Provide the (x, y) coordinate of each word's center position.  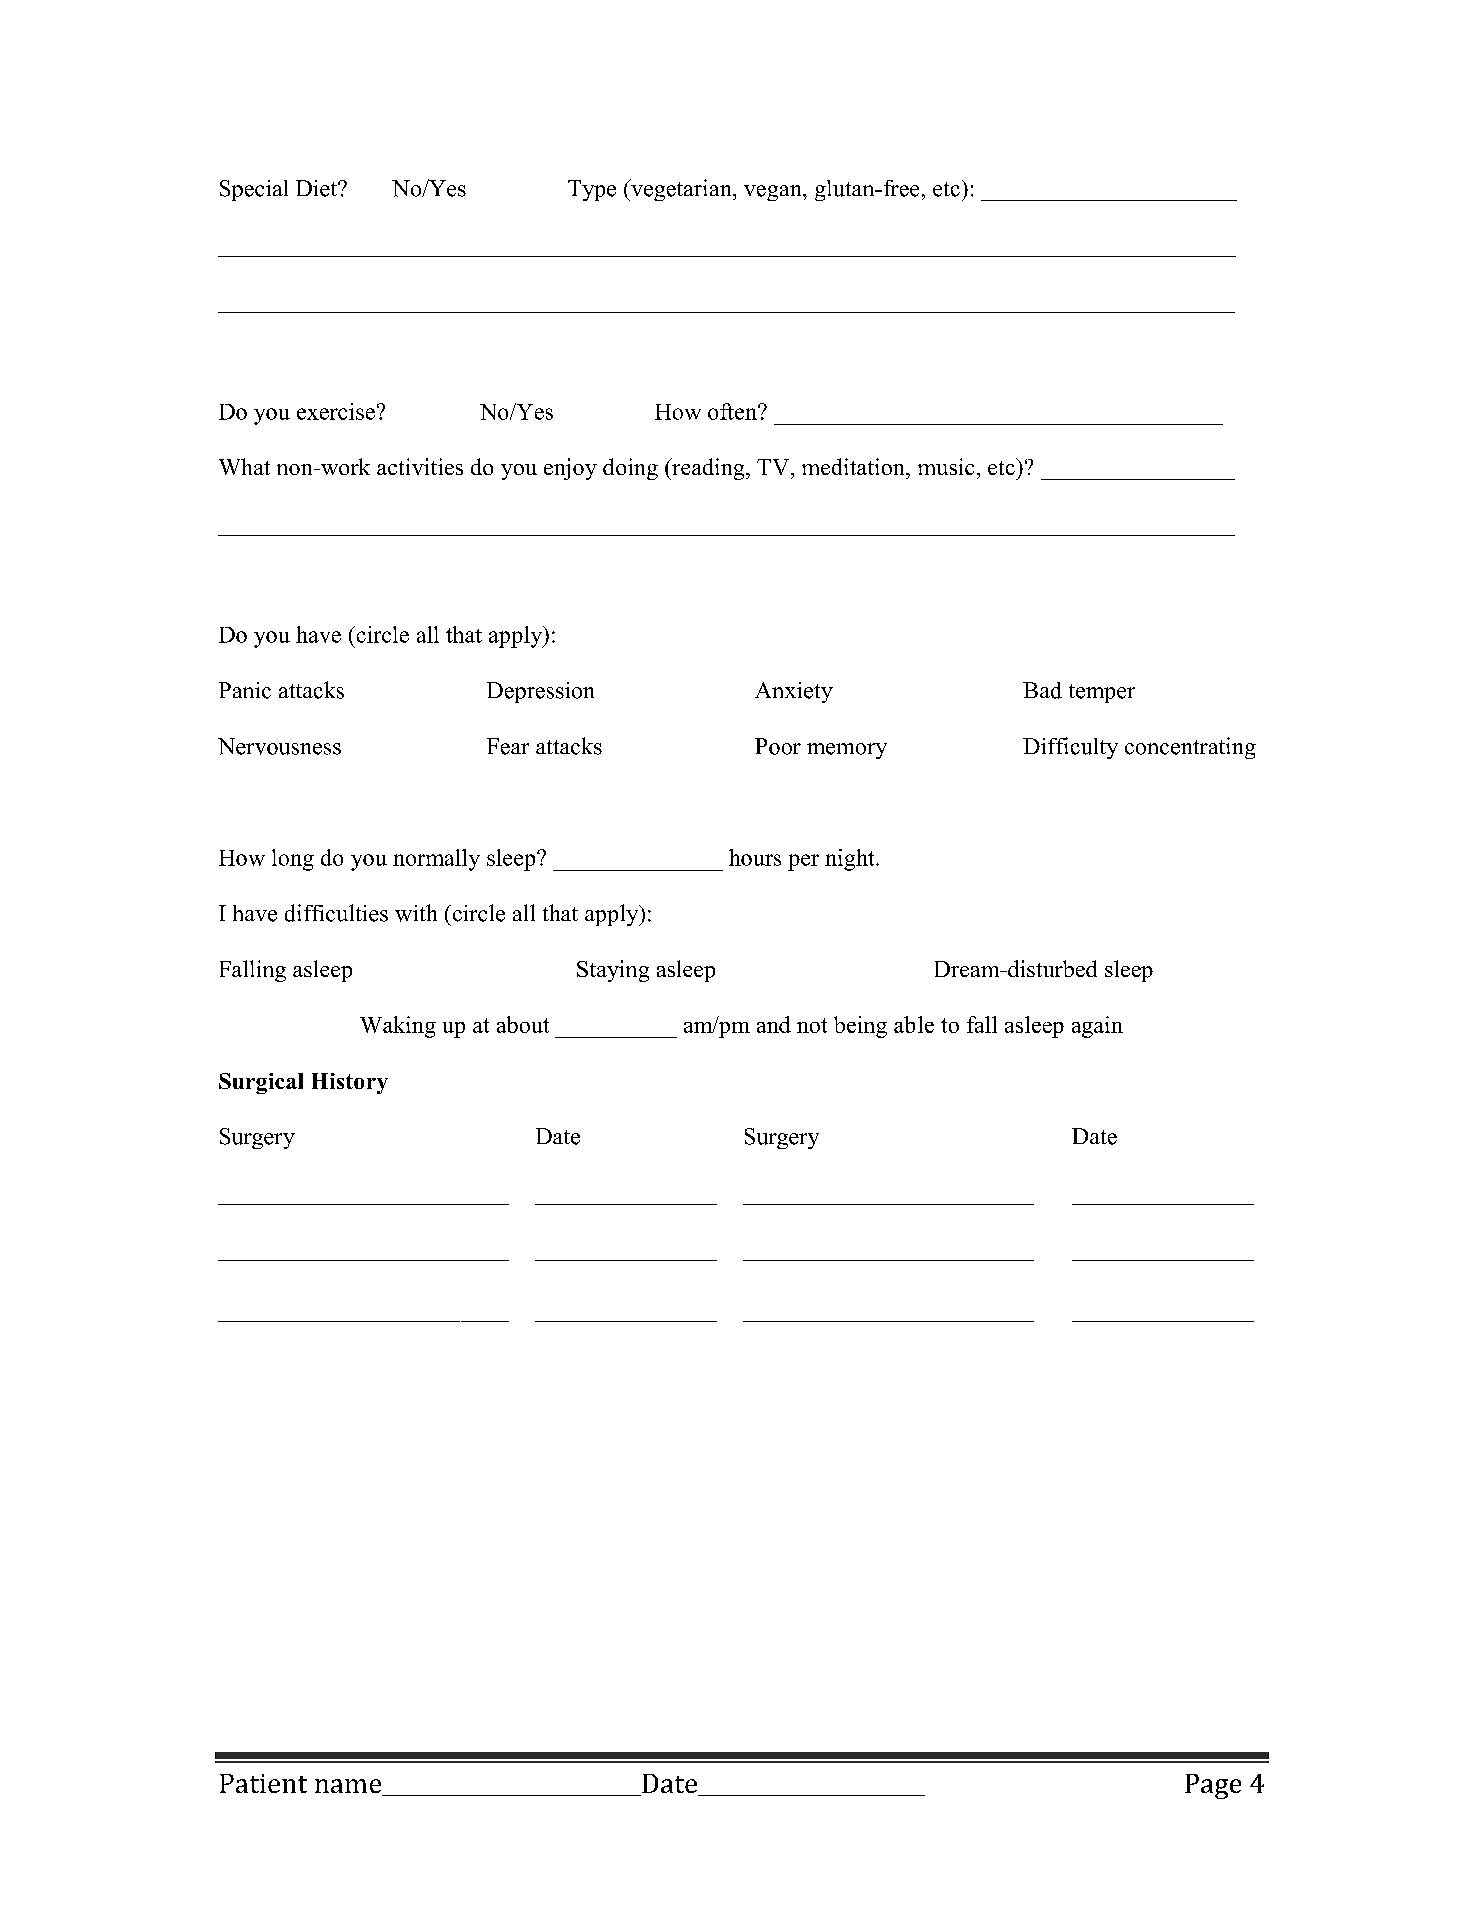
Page (1213, 1786)
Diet (317, 188)
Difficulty (1070, 748)
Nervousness (279, 746)
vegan (774, 193)
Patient (263, 1783)
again (1097, 1027)
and (774, 1024)
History (350, 1083)
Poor (778, 746)
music (946, 466)
